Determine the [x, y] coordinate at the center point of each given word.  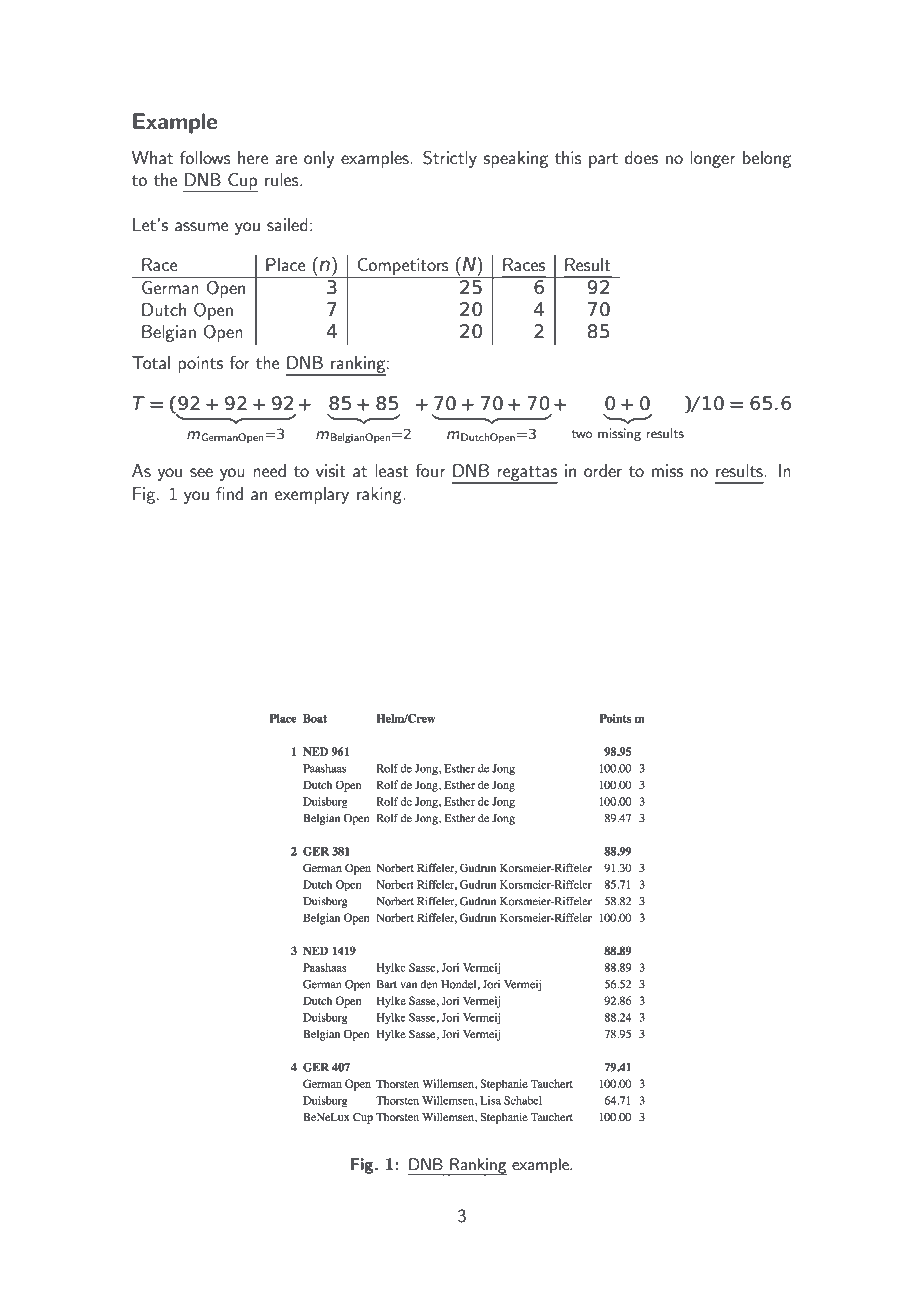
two [581, 434]
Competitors [403, 266]
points [200, 364]
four [430, 470]
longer [713, 159]
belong [767, 159]
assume [202, 226]
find [229, 493]
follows [205, 157]
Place [286, 264]
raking [380, 495]
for [239, 362]
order [603, 470]
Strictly [450, 159]
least [392, 470]
